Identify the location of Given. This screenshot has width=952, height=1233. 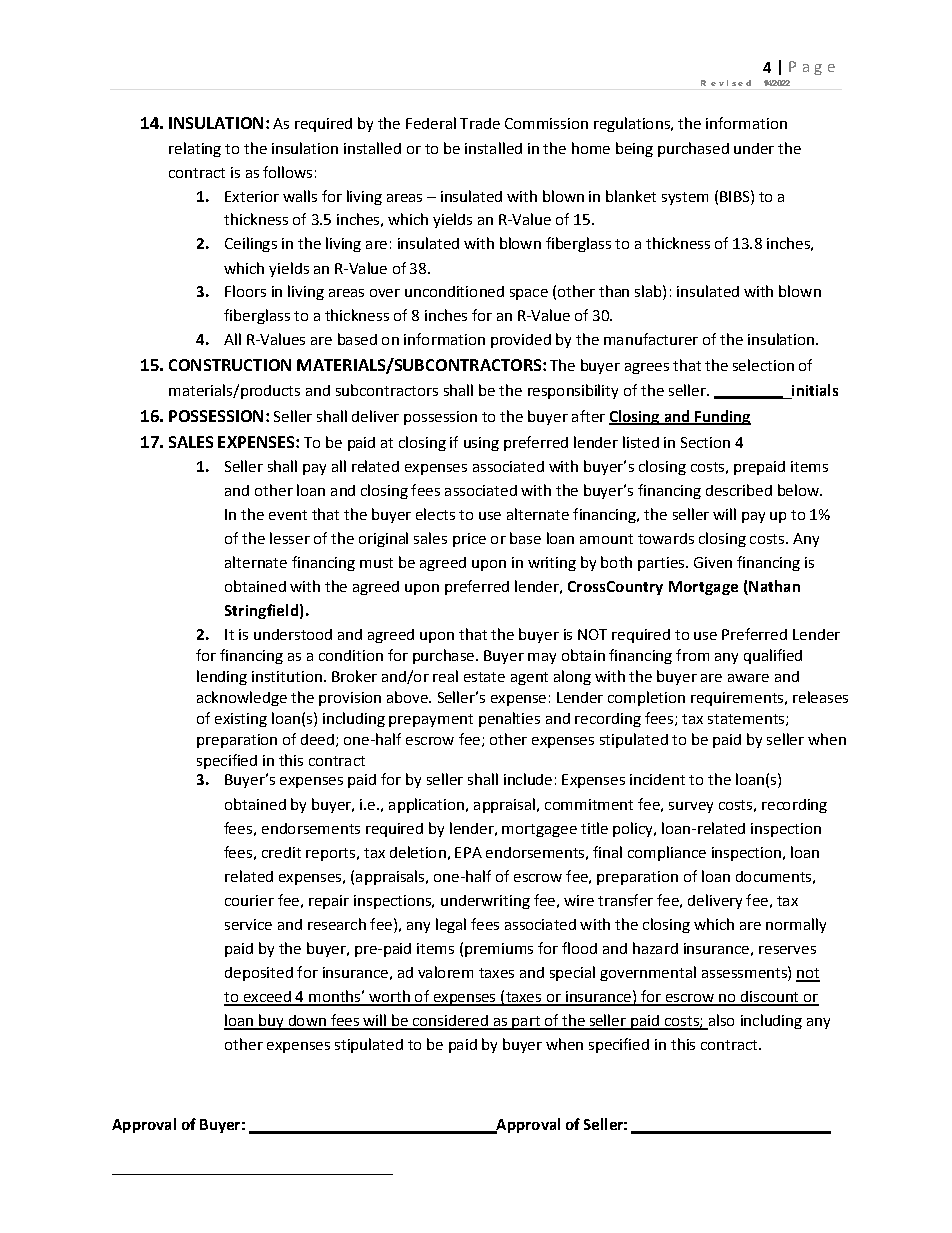
(713, 562).
